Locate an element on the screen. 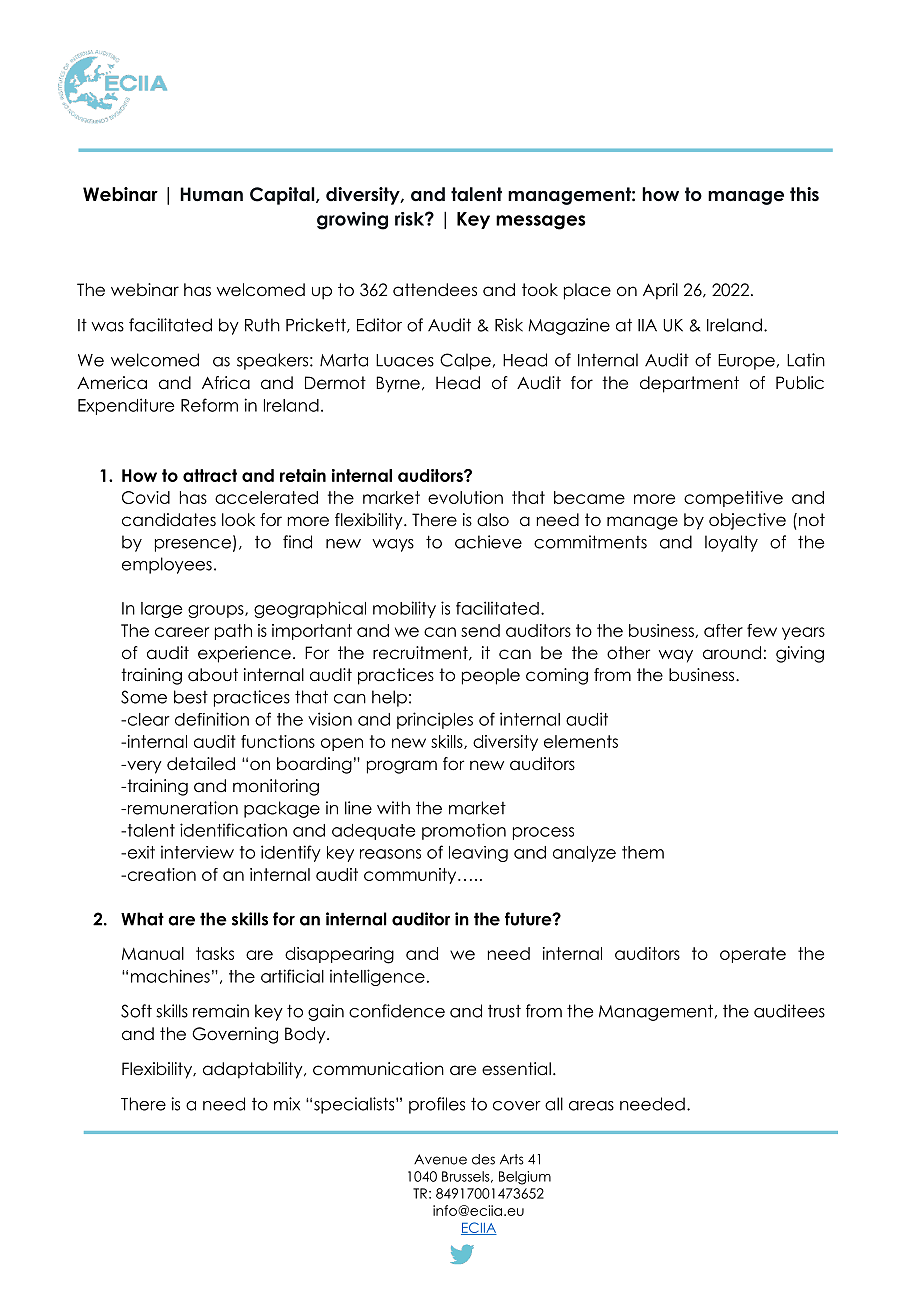 This screenshot has height=1308, width=924. Avenue is located at coordinates (440, 1159).
